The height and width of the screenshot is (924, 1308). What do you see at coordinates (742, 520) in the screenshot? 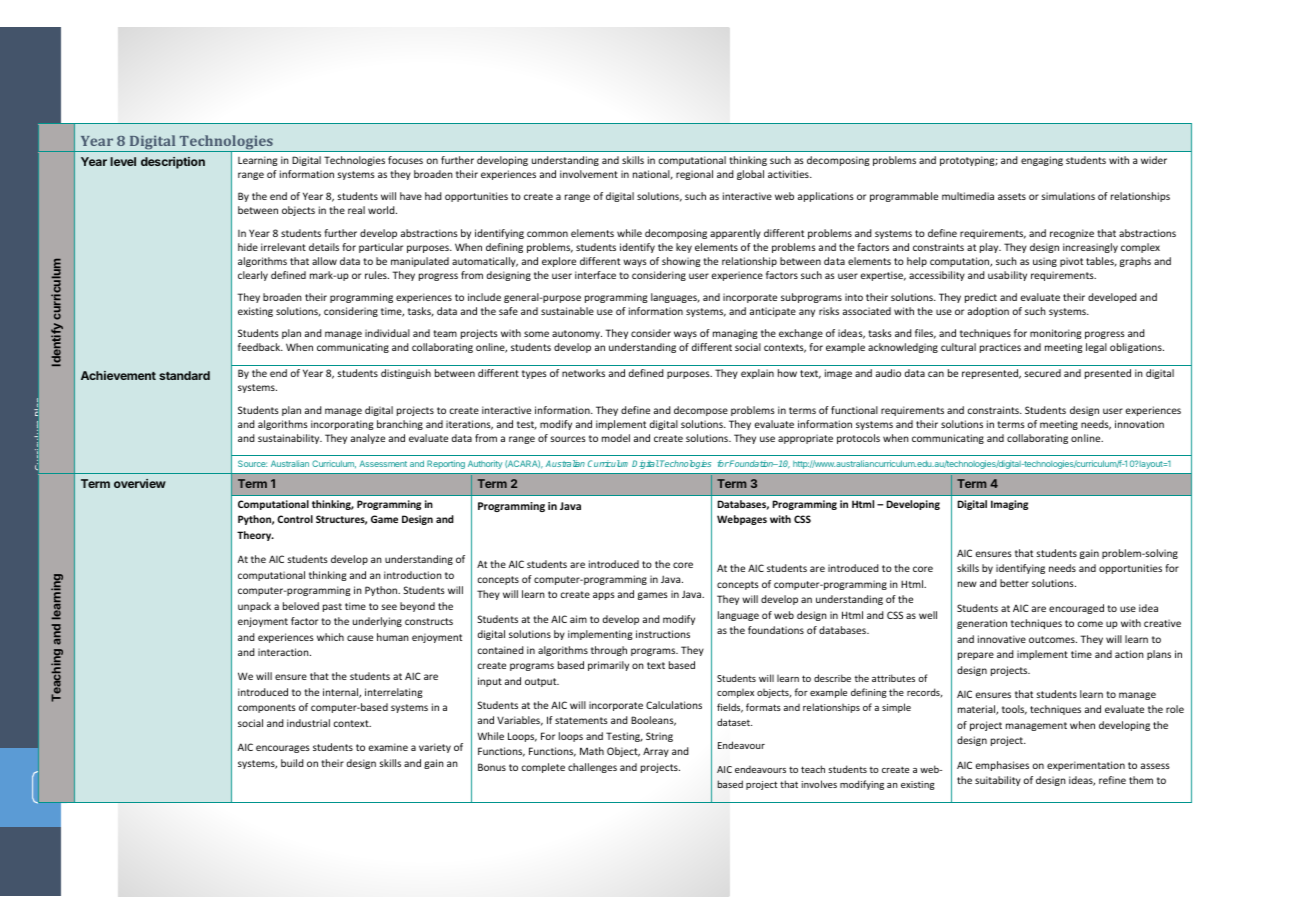
I see `Webpages` at bounding box center [742, 520].
